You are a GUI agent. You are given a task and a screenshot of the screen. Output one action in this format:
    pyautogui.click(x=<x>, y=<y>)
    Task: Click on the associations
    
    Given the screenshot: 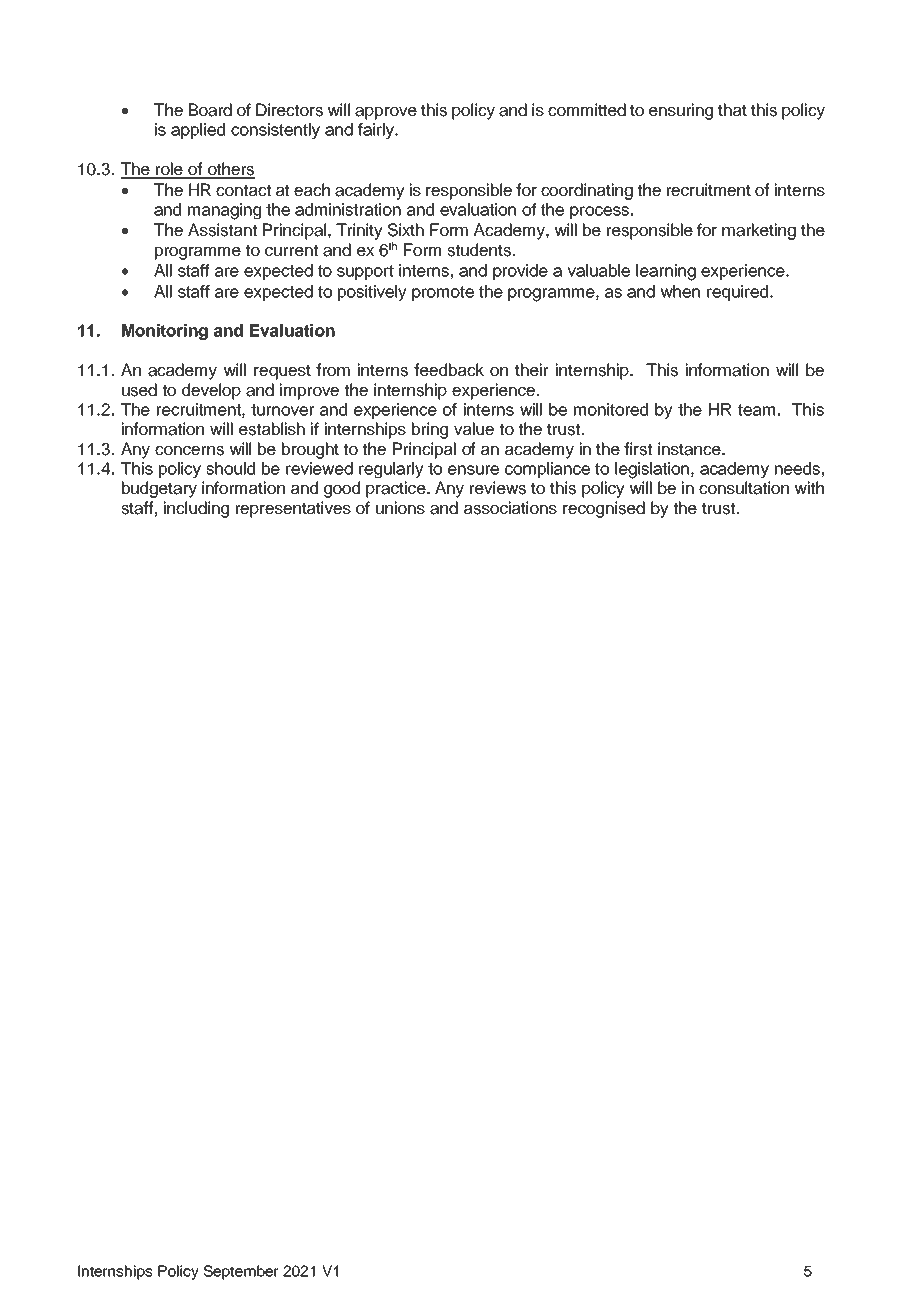 What is the action you would take?
    pyautogui.click(x=510, y=508)
